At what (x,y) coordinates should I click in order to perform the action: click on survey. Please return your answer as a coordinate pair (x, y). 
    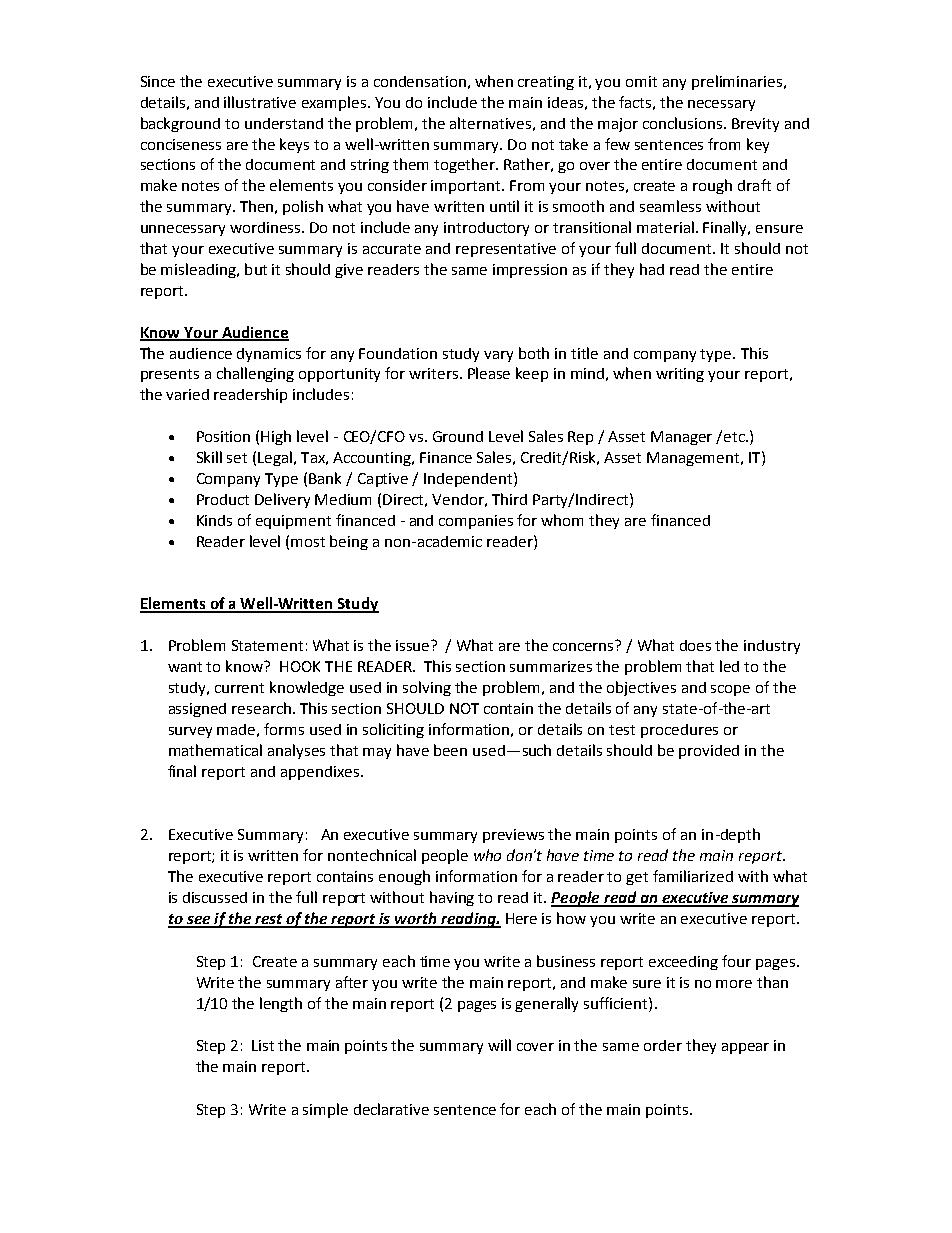
    Looking at the image, I should click on (190, 732).
